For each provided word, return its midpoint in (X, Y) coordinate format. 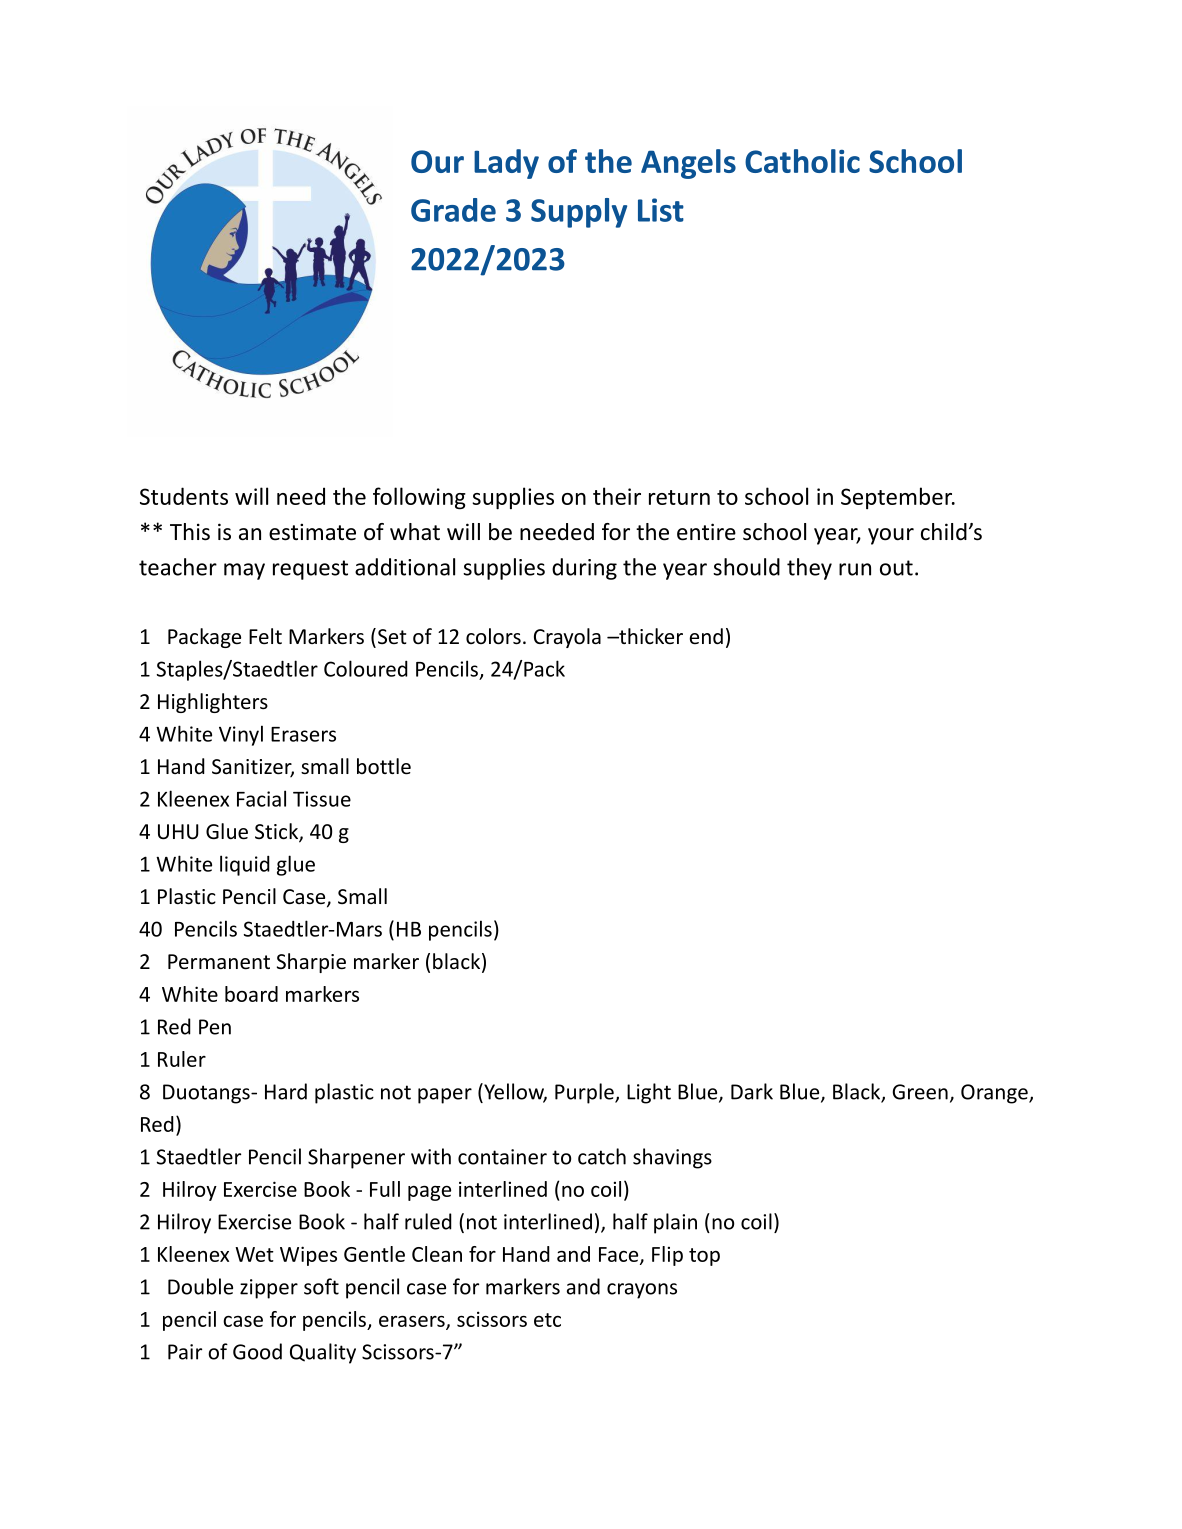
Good (257, 1351)
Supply (579, 213)
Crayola (567, 638)
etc (547, 1320)
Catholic (802, 161)
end (706, 636)
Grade (453, 210)
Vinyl (241, 735)
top (704, 1257)
